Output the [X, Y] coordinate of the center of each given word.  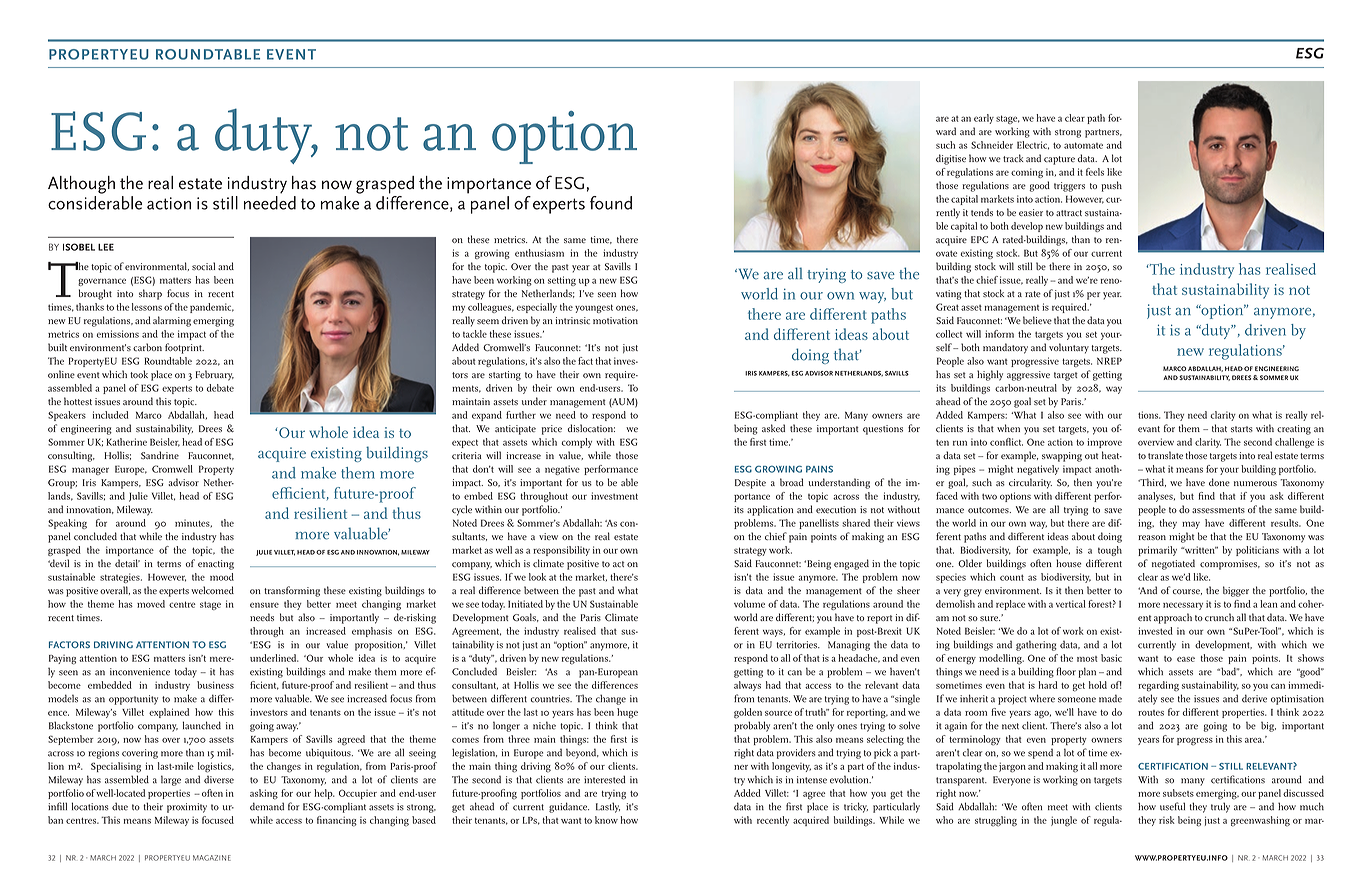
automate [1083, 145]
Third [1152, 482]
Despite [750, 484]
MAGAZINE [212, 858]
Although [81, 185]
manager [90, 471]
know [606, 820]
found [611, 203]
